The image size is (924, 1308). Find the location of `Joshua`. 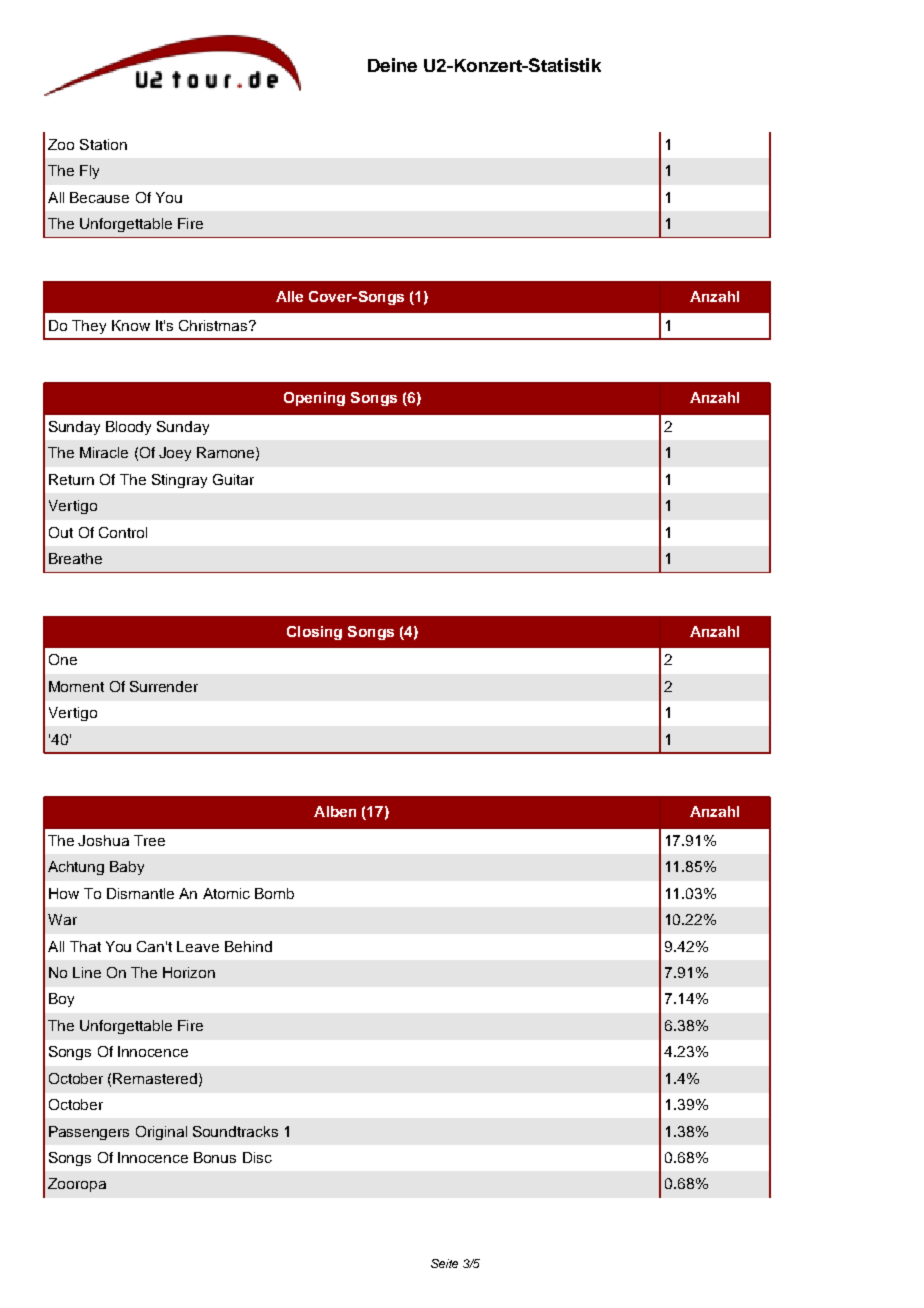

Joshua is located at coordinates (103, 840).
